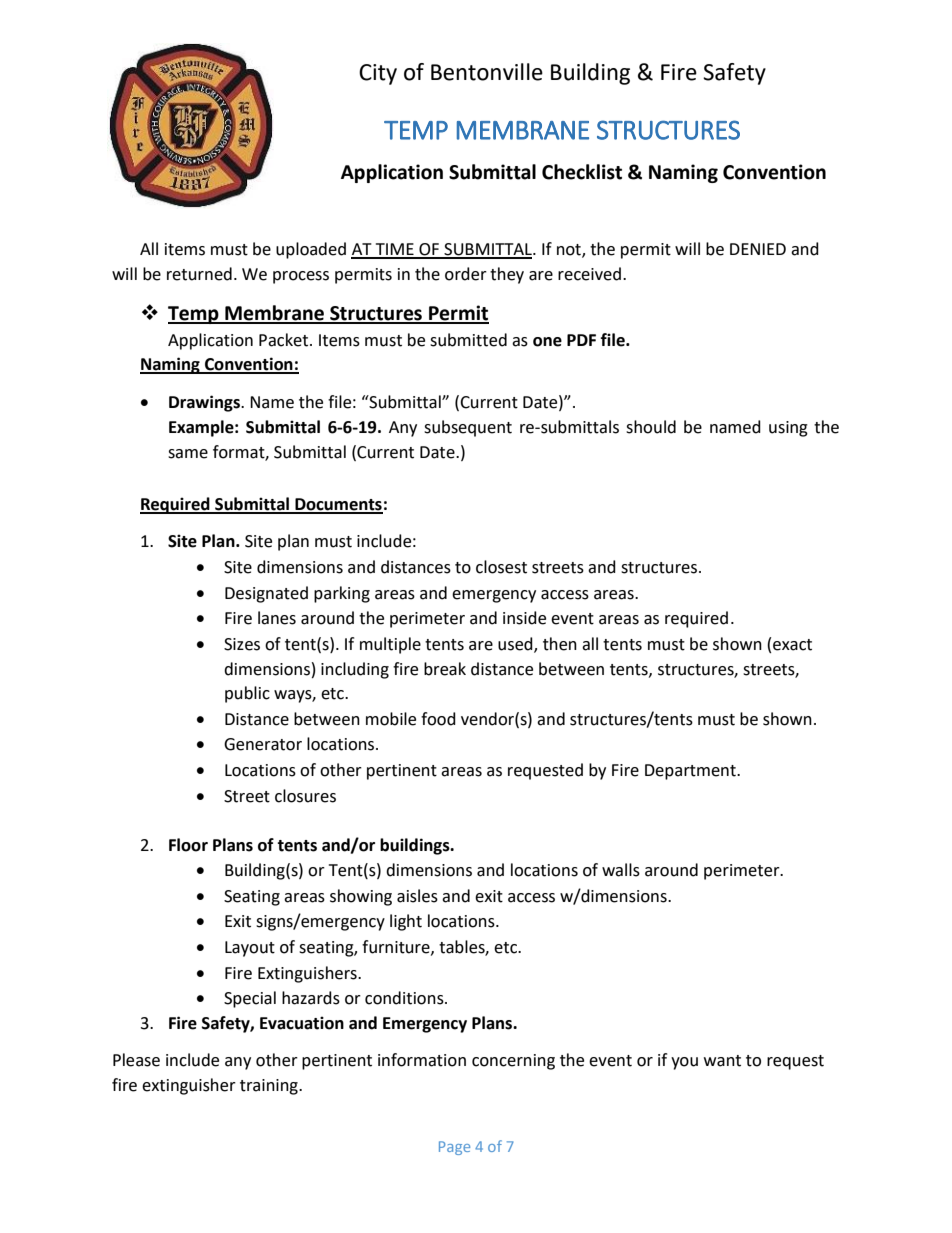 The height and width of the page is (1233, 952). Describe the element at coordinates (468, 428) in the page. I see `subsequent` at that location.
